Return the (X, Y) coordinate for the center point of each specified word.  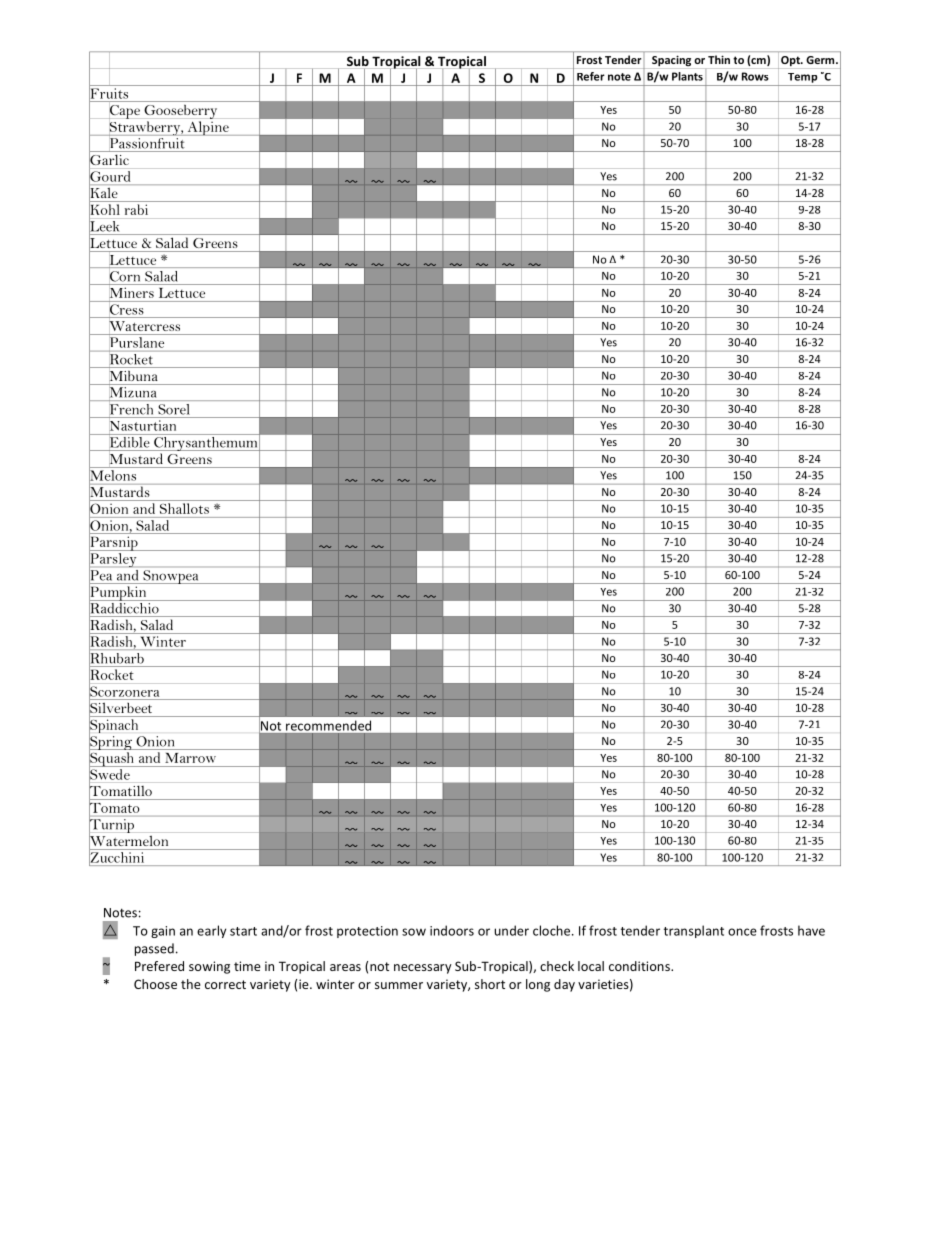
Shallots (184, 508)
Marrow (191, 758)
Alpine (208, 128)
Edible (129, 441)
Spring (111, 743)
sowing (209, 967)
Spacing (671, 61)
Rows (755, 76)
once (742, 932)
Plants (687, 76)
